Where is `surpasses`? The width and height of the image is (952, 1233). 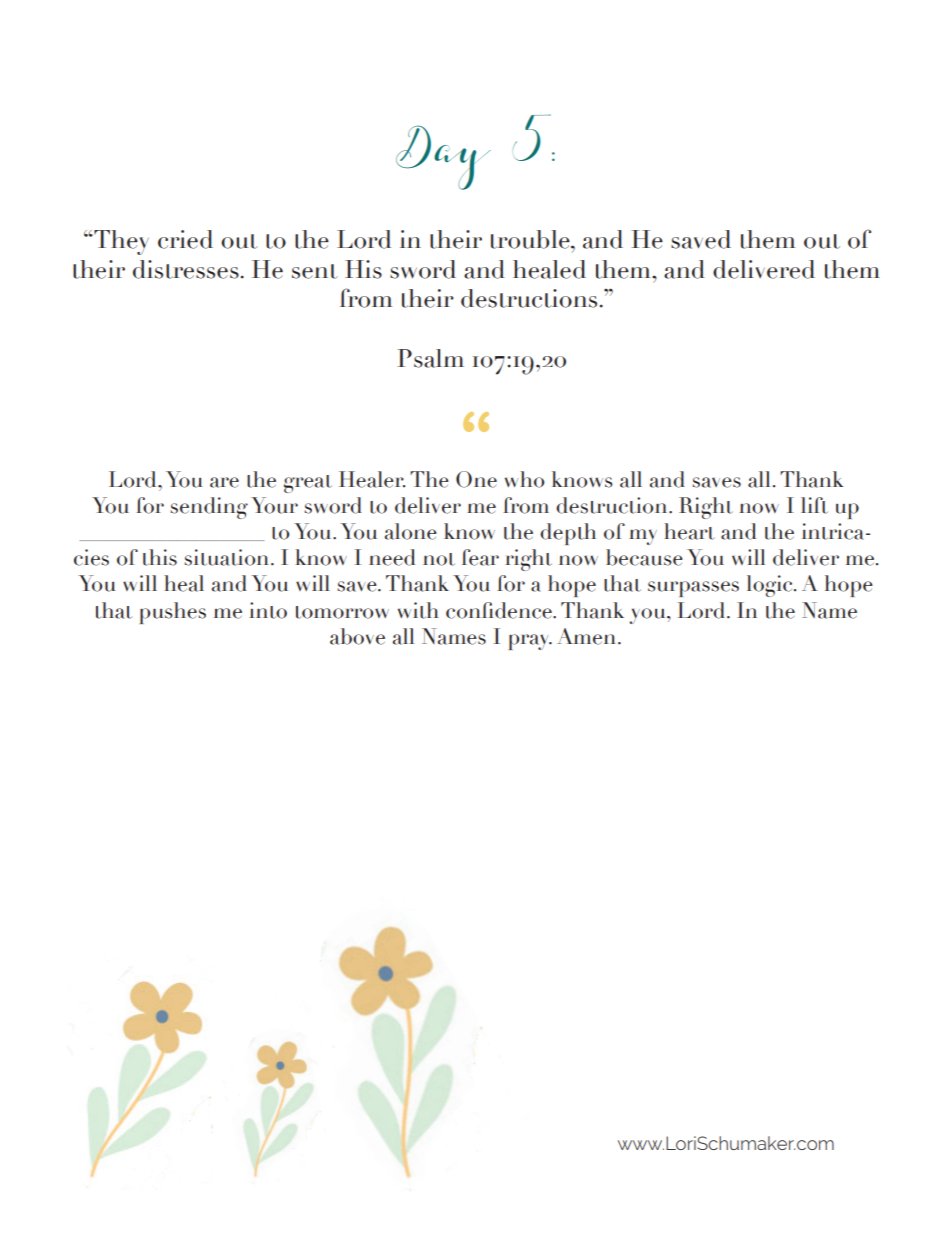 surpasses is located at coordinates (693, 589).
